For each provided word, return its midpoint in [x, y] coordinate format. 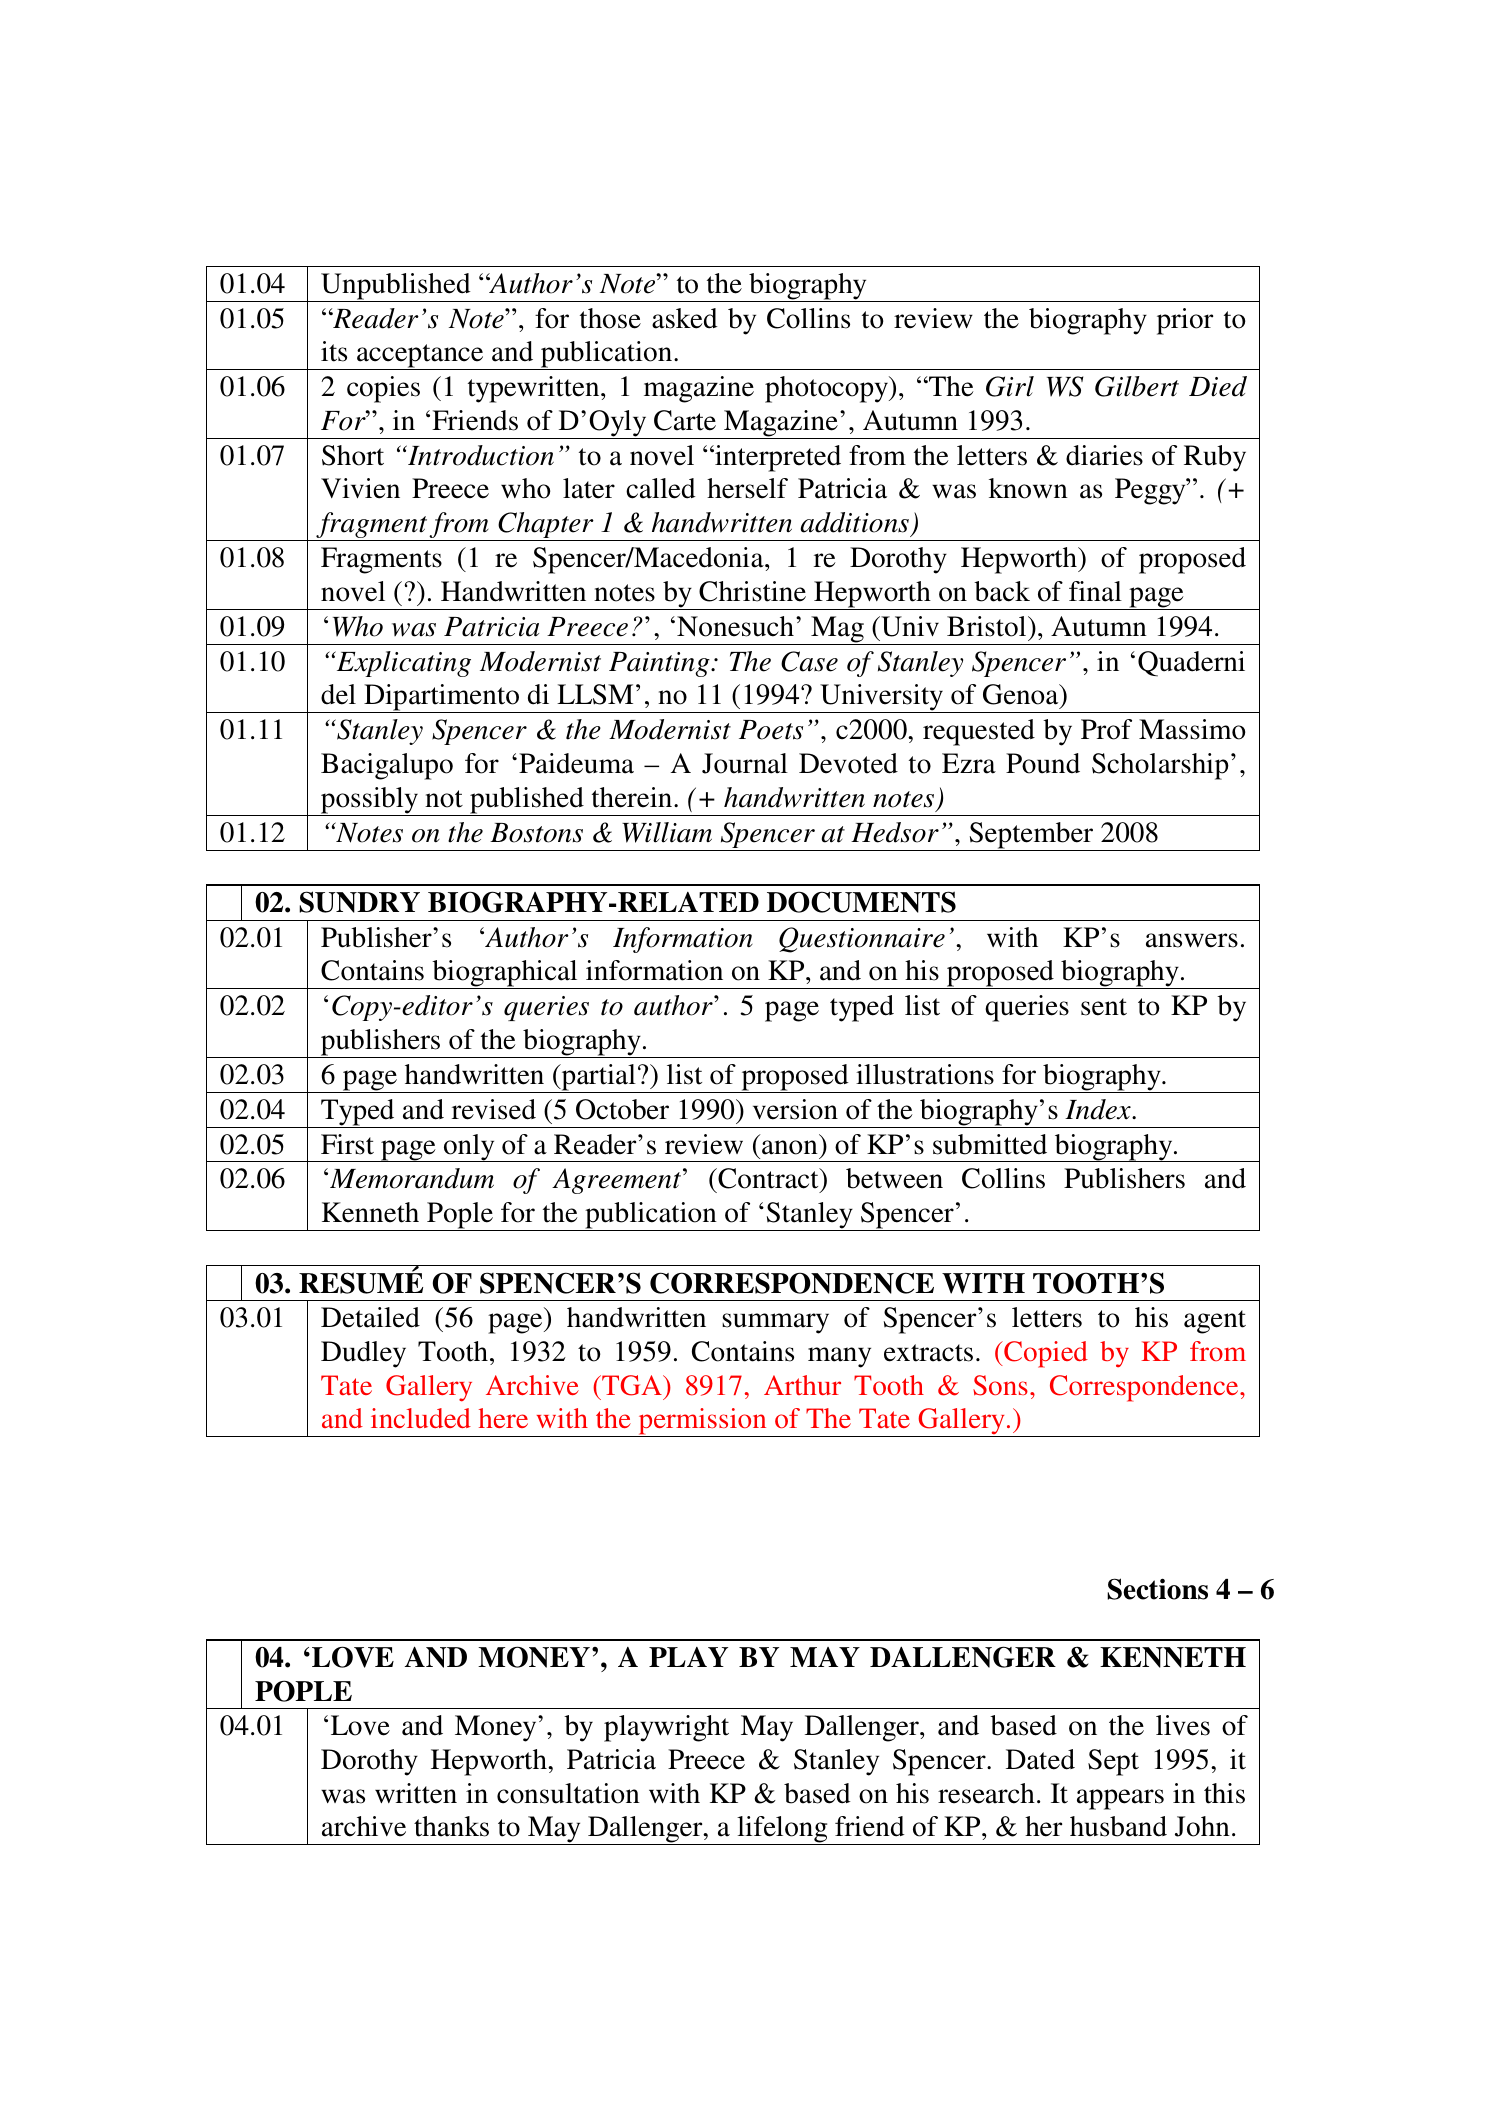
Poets [771, 730]
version [795, 1109]
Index [1099, 1109]
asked [685, 318]
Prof [1106, 729]
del [338, 694]
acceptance [420, 357]
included [421, 1418]
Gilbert [1137, 386]
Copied [1045, 1354]
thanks [451, 1826]
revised [494, 1109]
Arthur [802, 1385]
